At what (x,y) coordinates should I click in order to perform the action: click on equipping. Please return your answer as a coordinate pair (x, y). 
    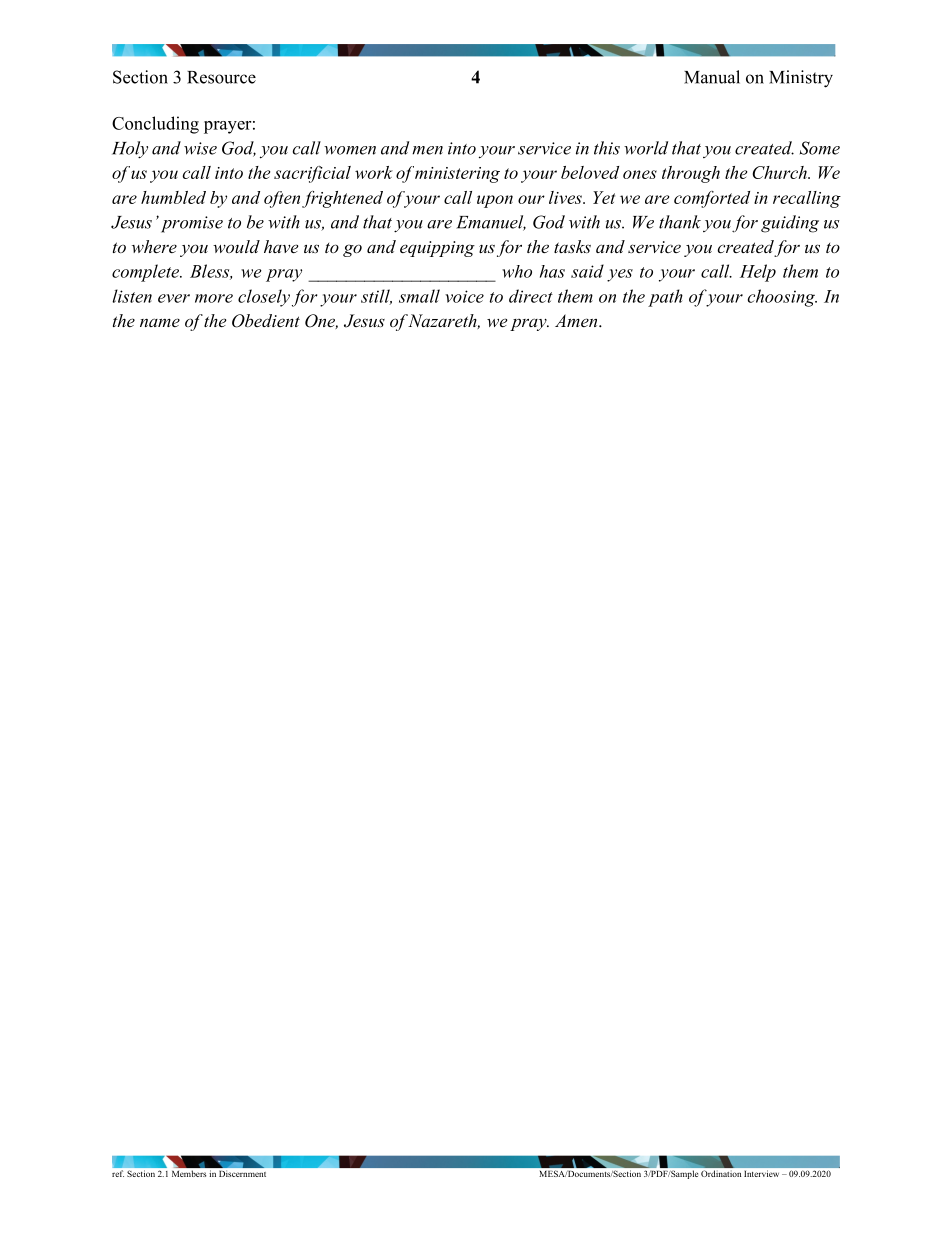
    Looking at the image, I should click on (437, 249).
